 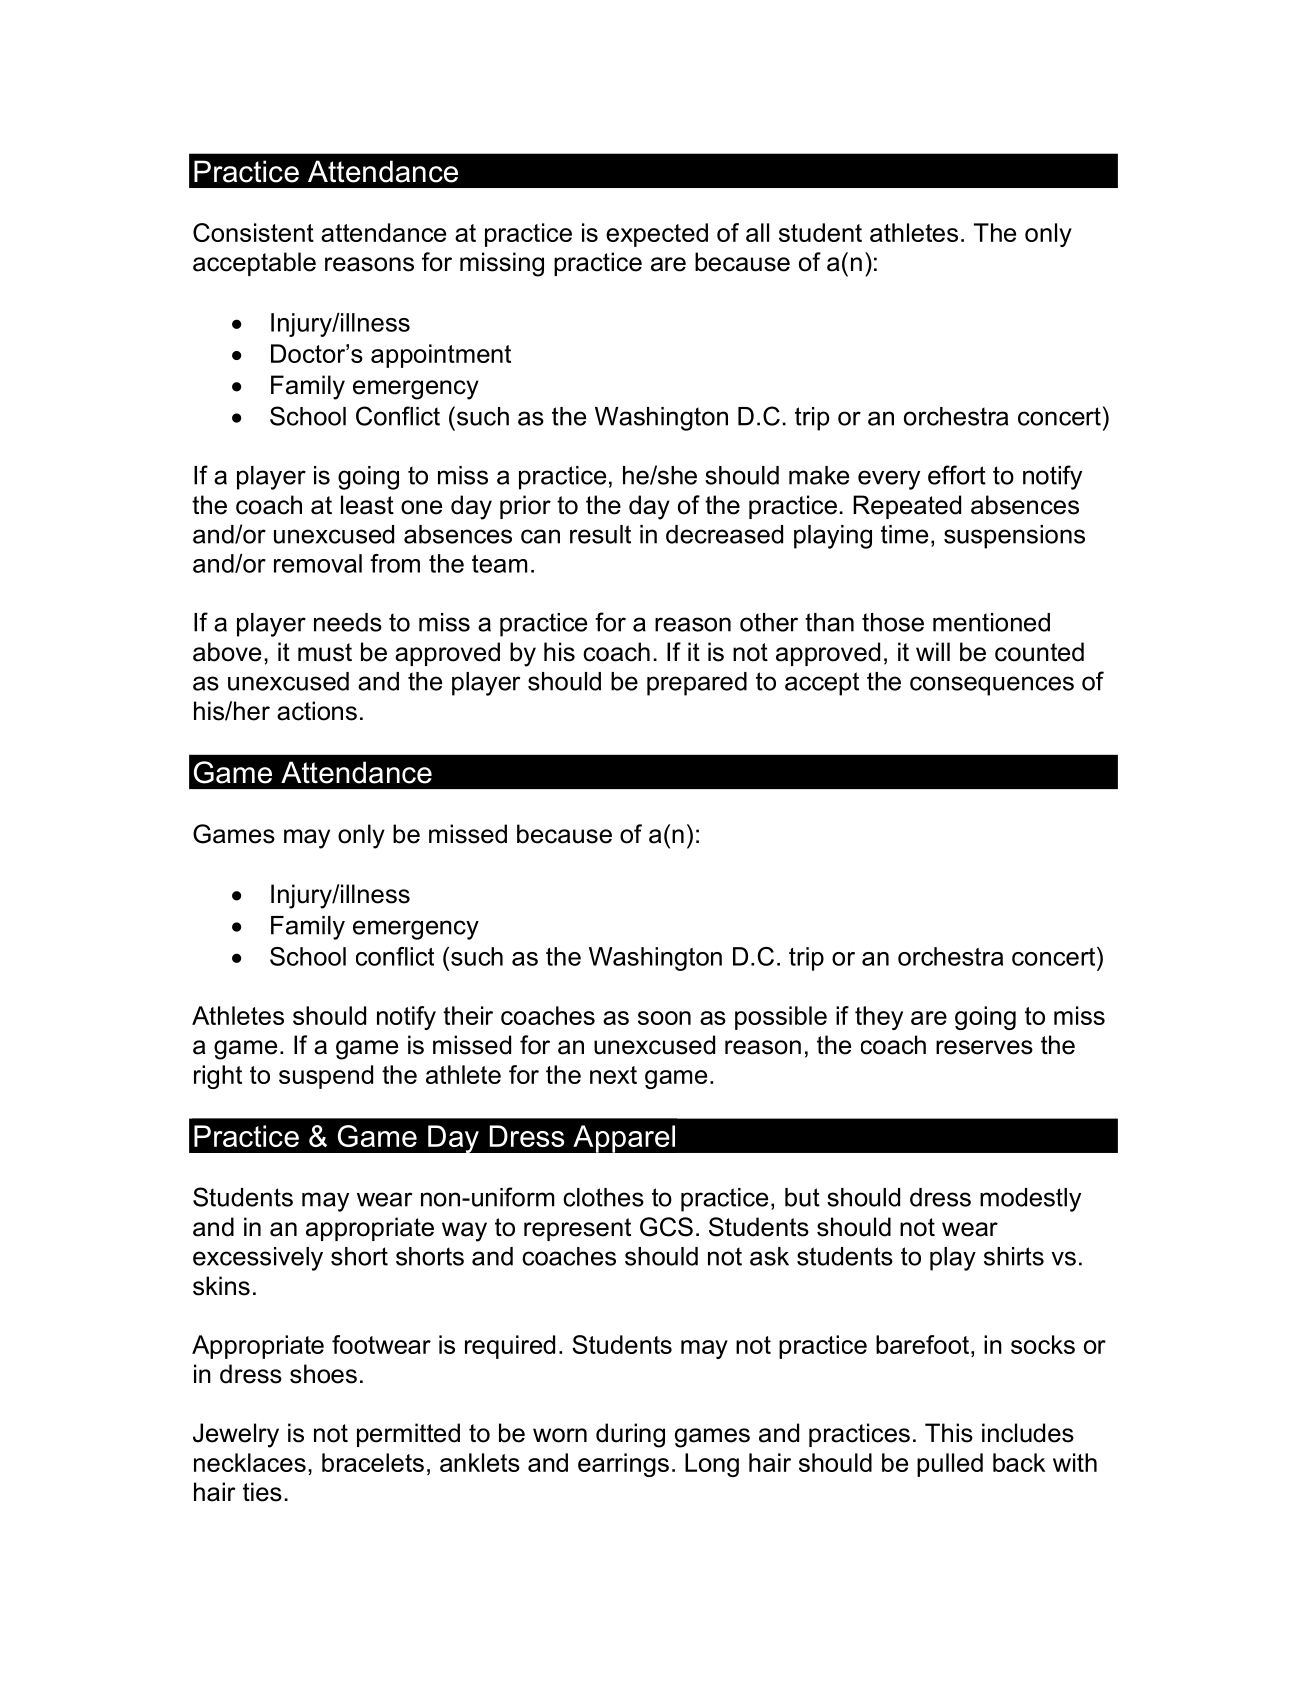 What do you see at coordinates (757, 232) in the image?
I see `all` at bounding box center [757, 232].
